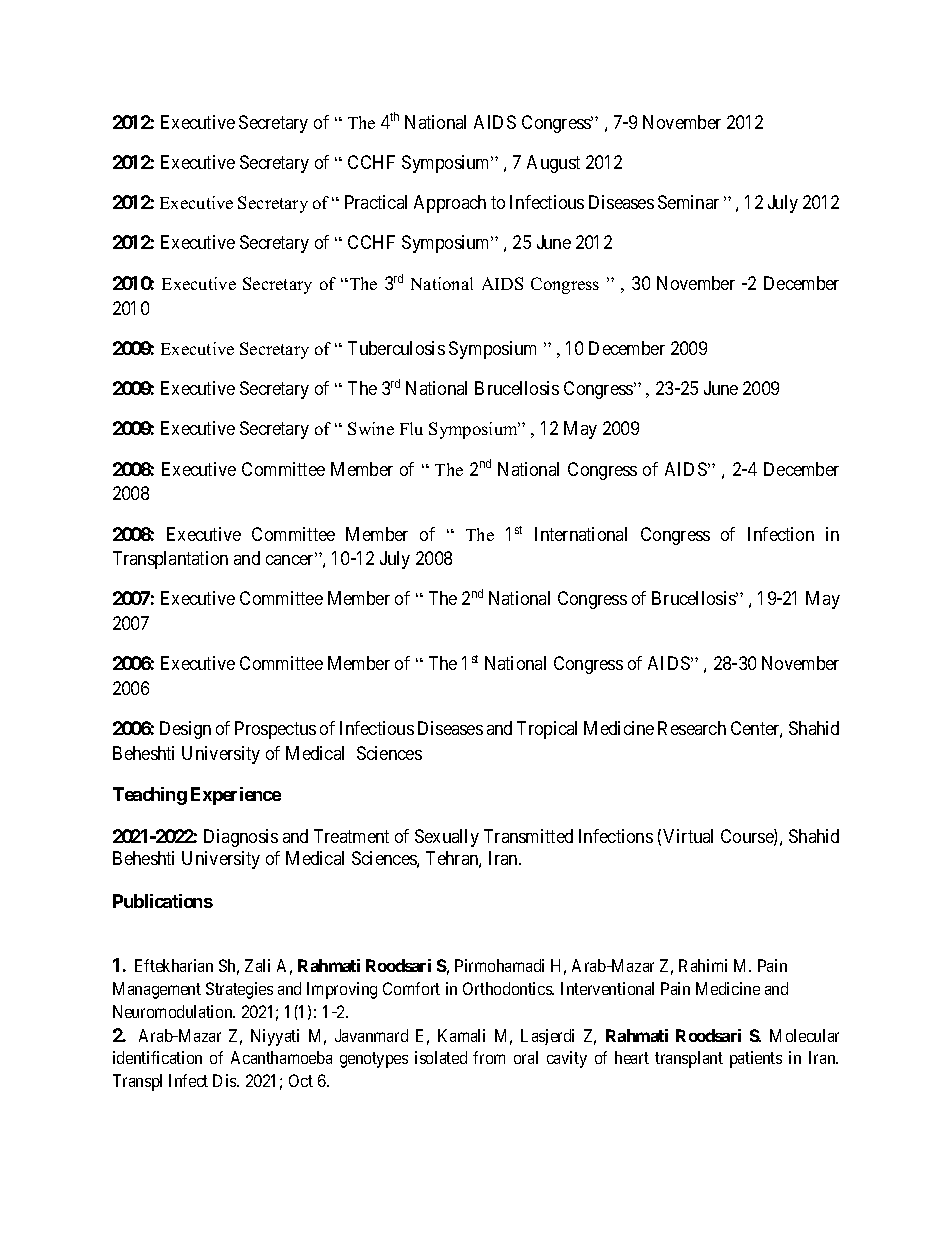  Describe the element at coordinates (291, 560) in the document. I see `cancer` at that location.
